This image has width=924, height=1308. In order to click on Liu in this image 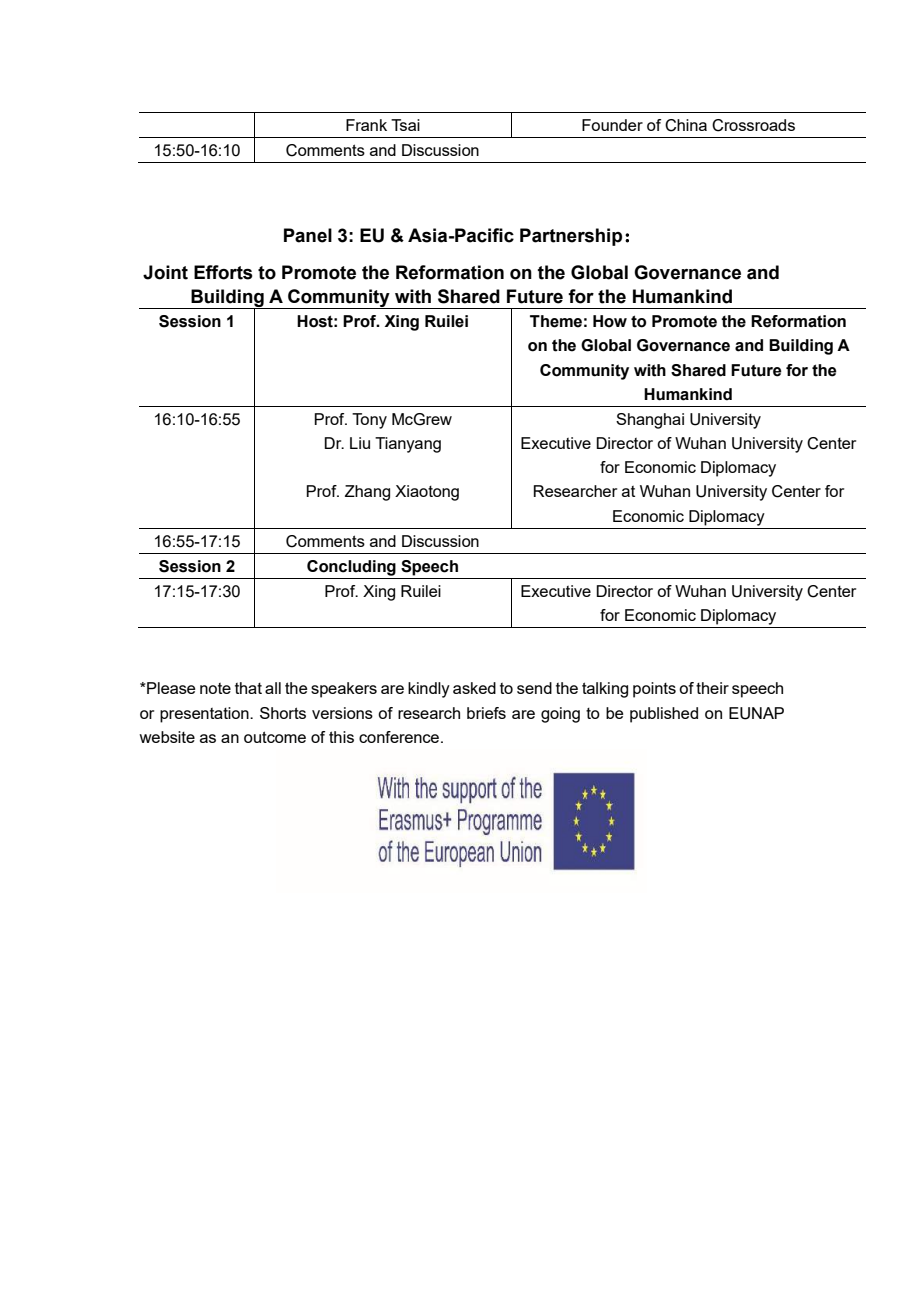, I will do `click(360, 443)`.
